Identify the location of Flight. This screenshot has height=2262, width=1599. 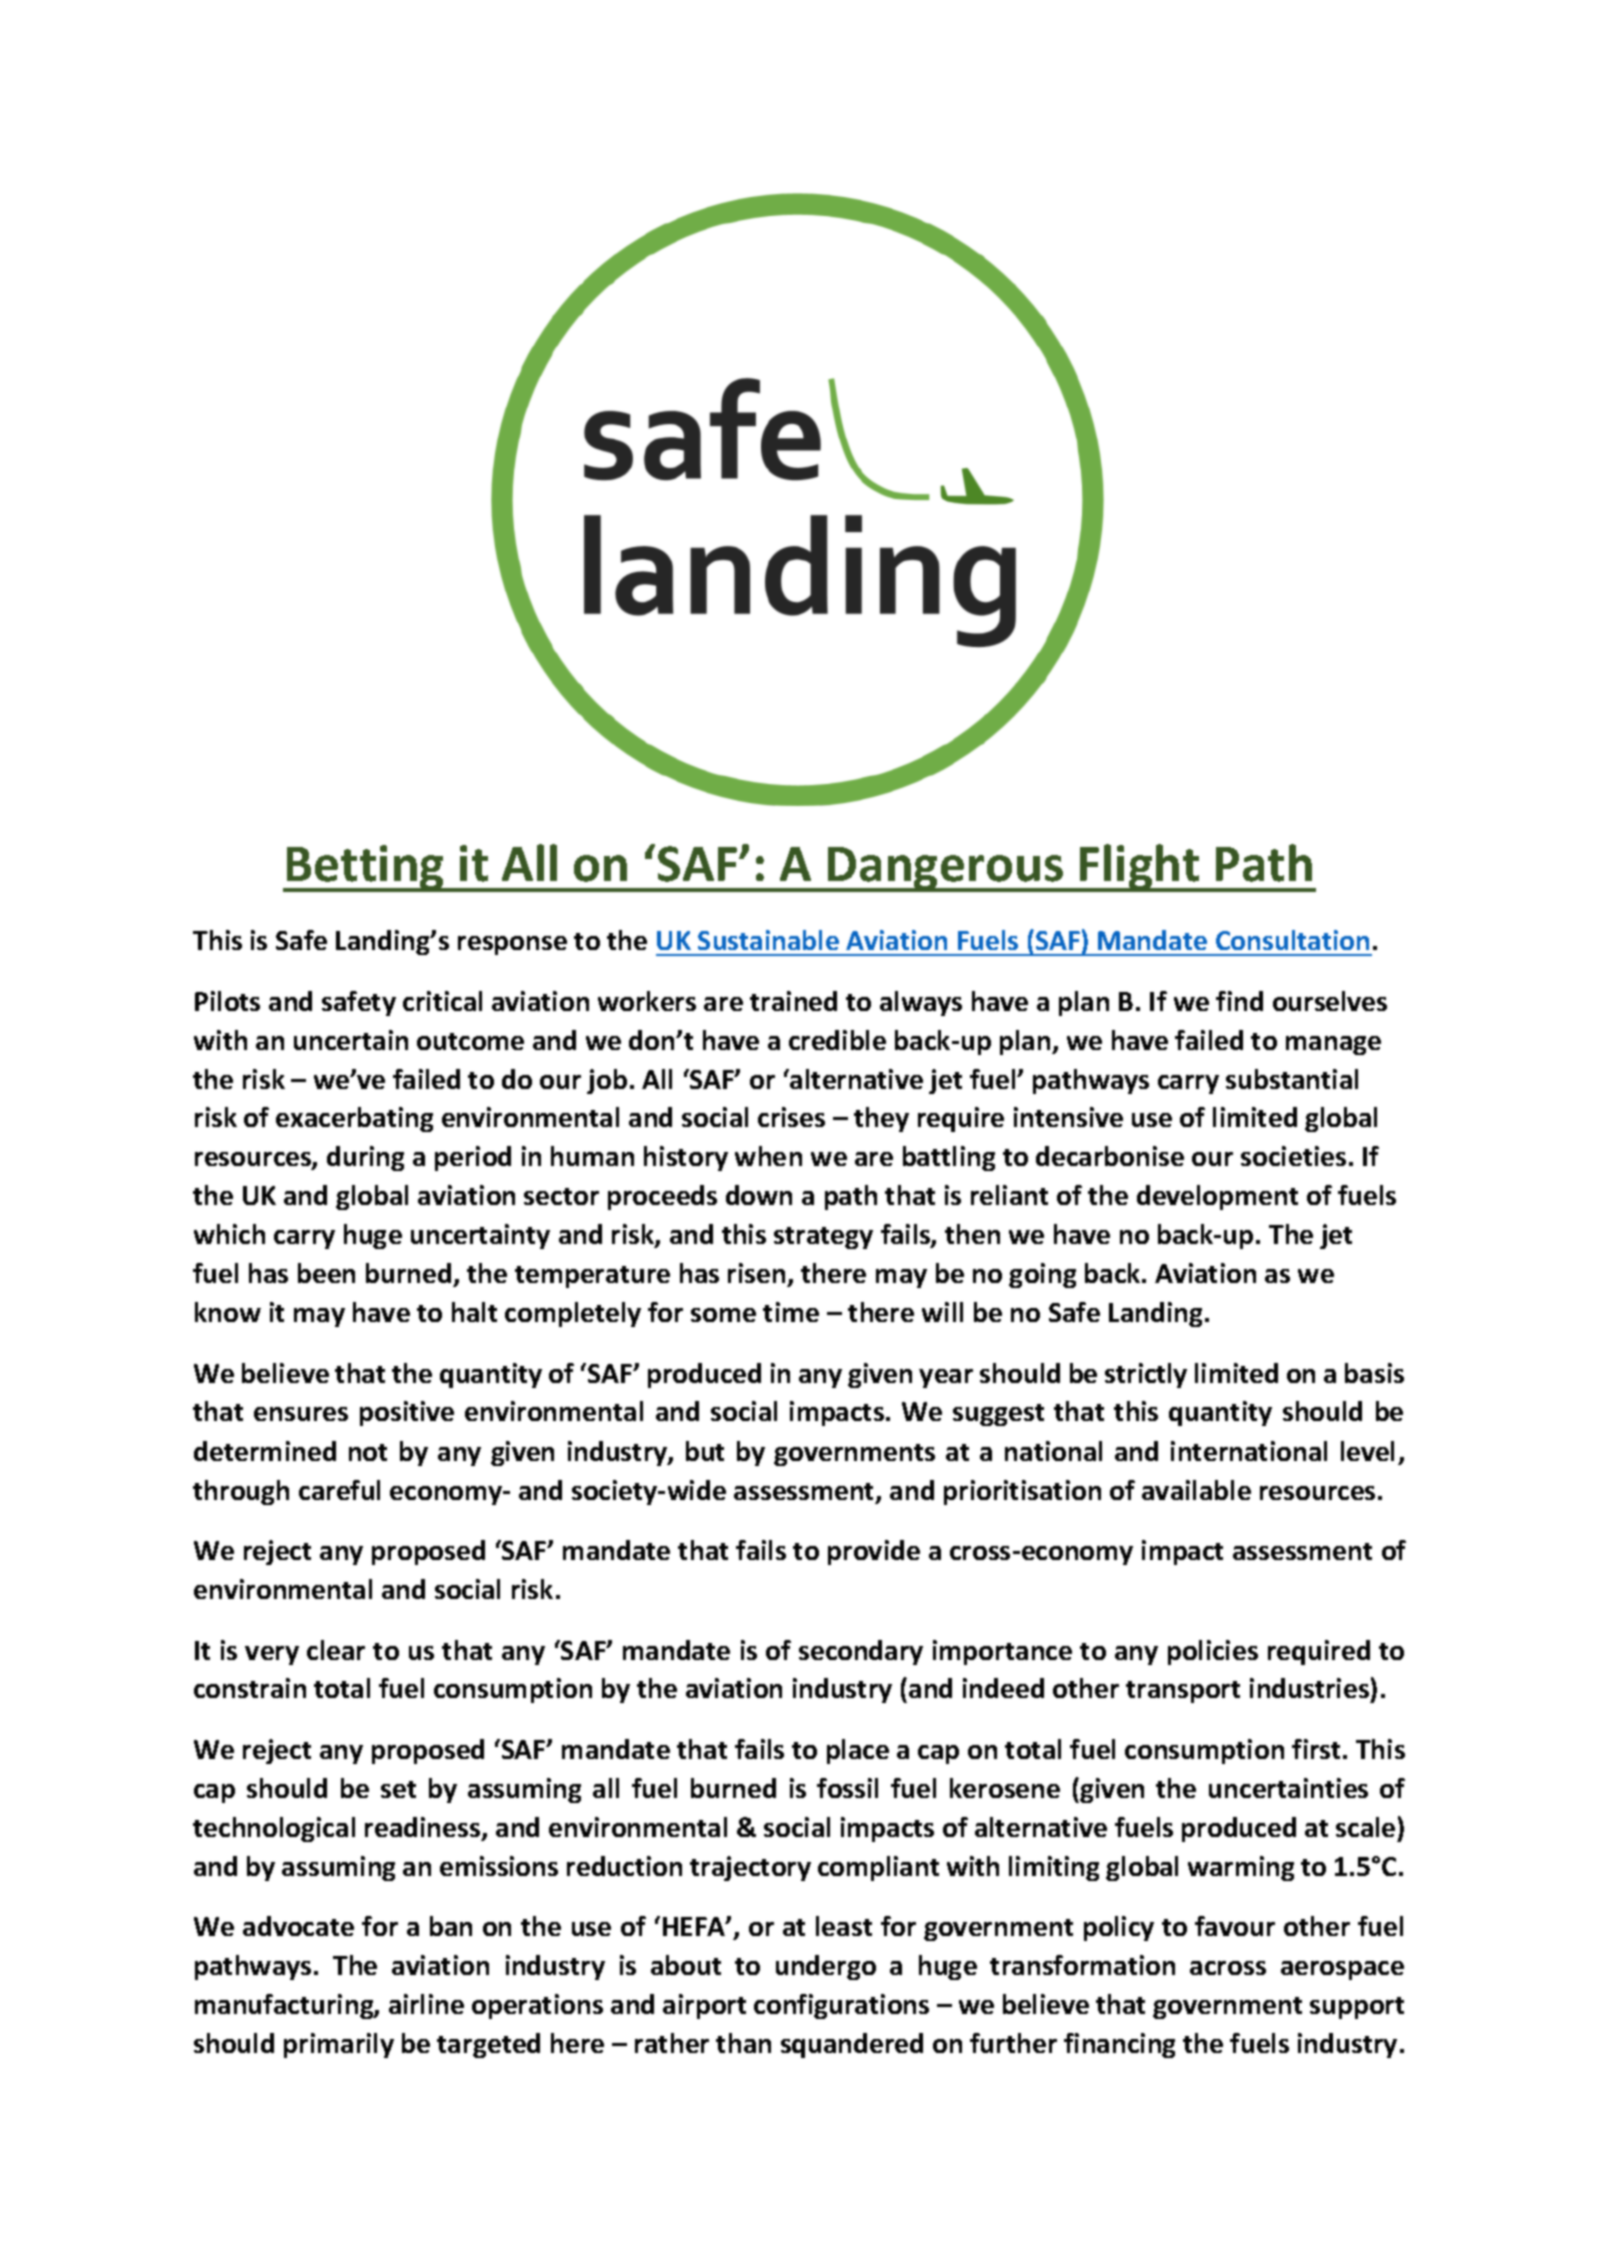
(1140, 868).
